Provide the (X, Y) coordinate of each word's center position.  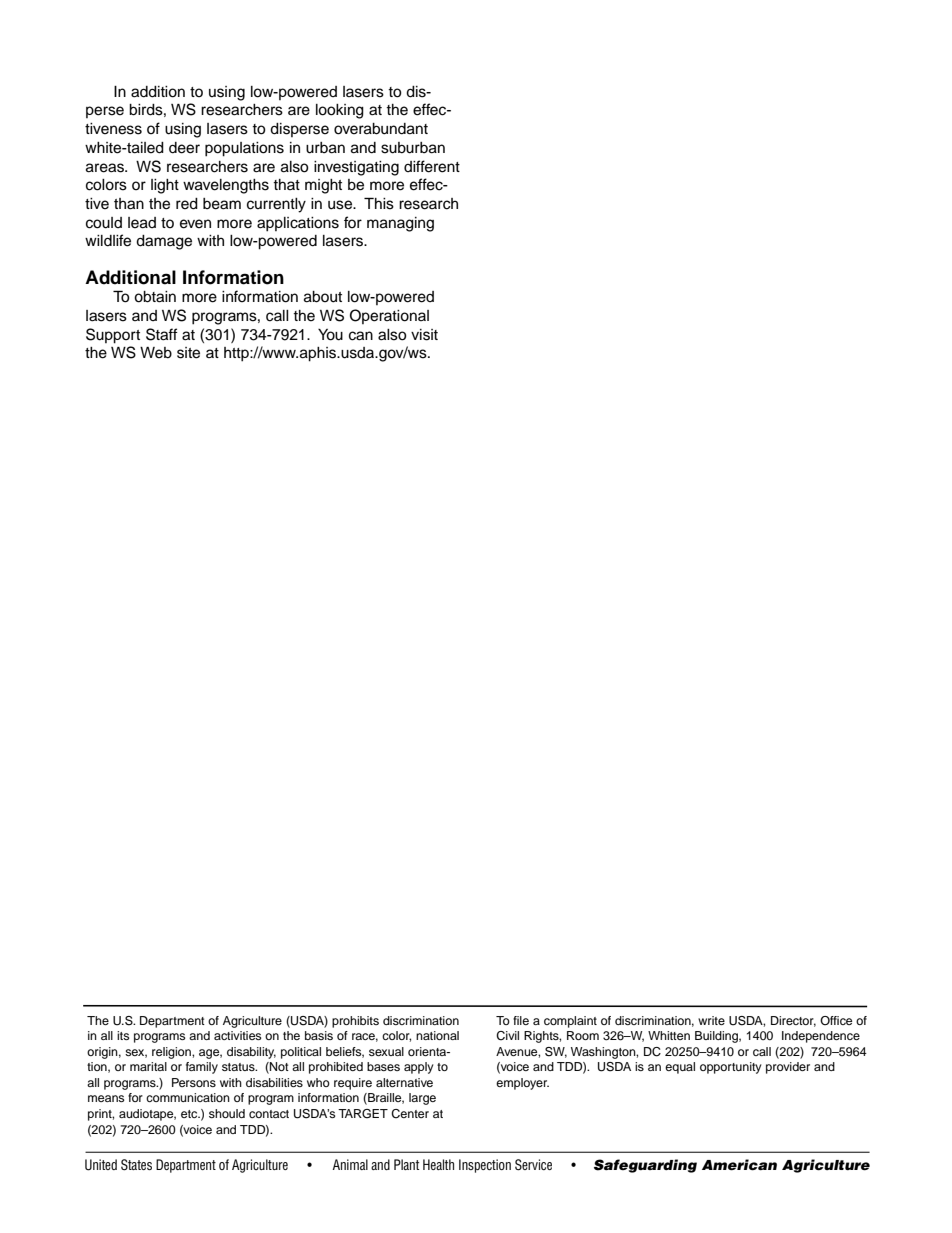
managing (400, 224)
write (711, 1020)
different (432, 166)
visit (424, 335)
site (188, 353)
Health (438, 1164)
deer (184, 148)
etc (190, 1114)
